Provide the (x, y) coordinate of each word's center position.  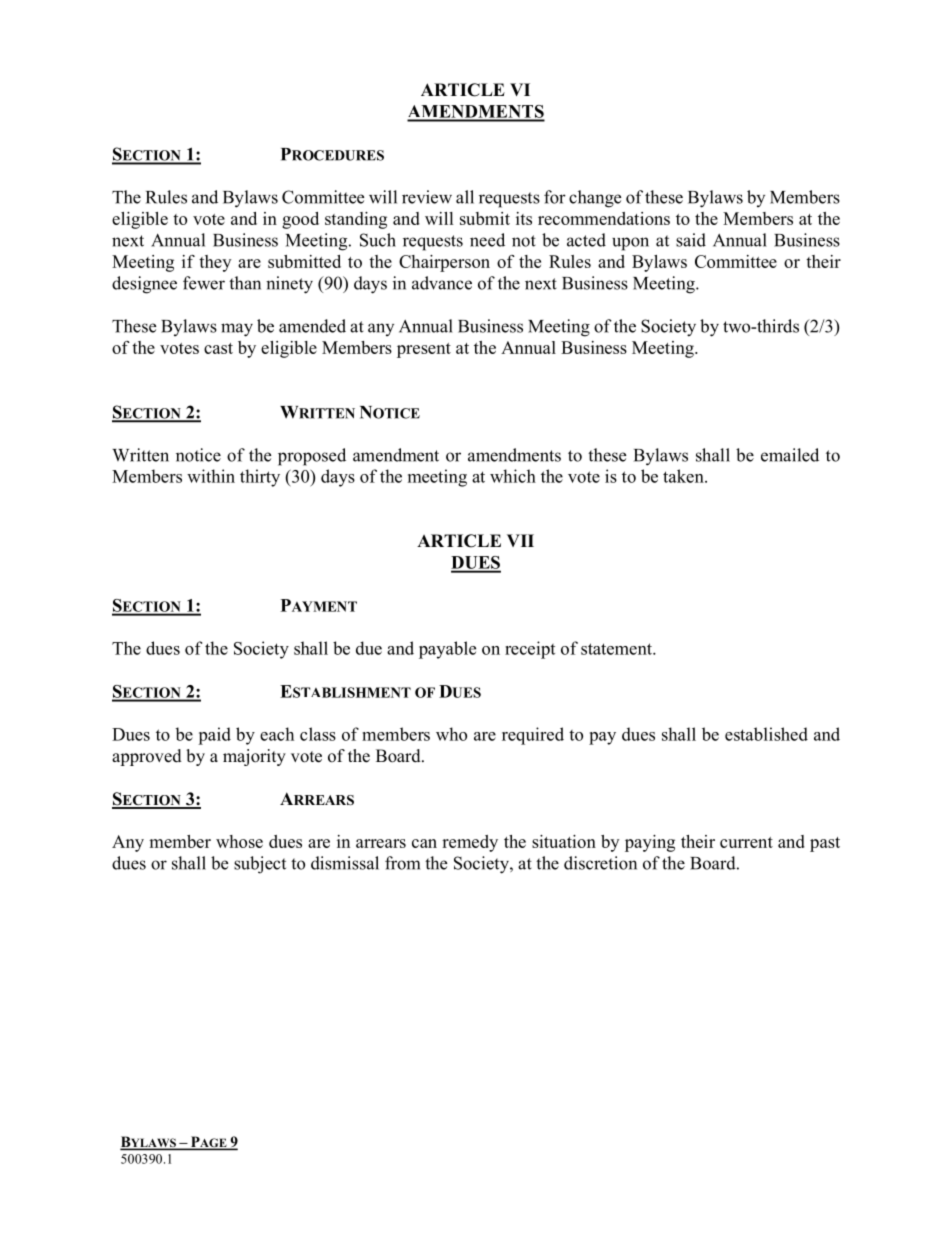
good (300, 220)
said (691, 240)
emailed (790, 455)
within (211, 476)
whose (239, 841)
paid (214, 736)
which (513, 476)
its (524, 218)
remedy (470, 843)
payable (447, 650)
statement (617, 649)
